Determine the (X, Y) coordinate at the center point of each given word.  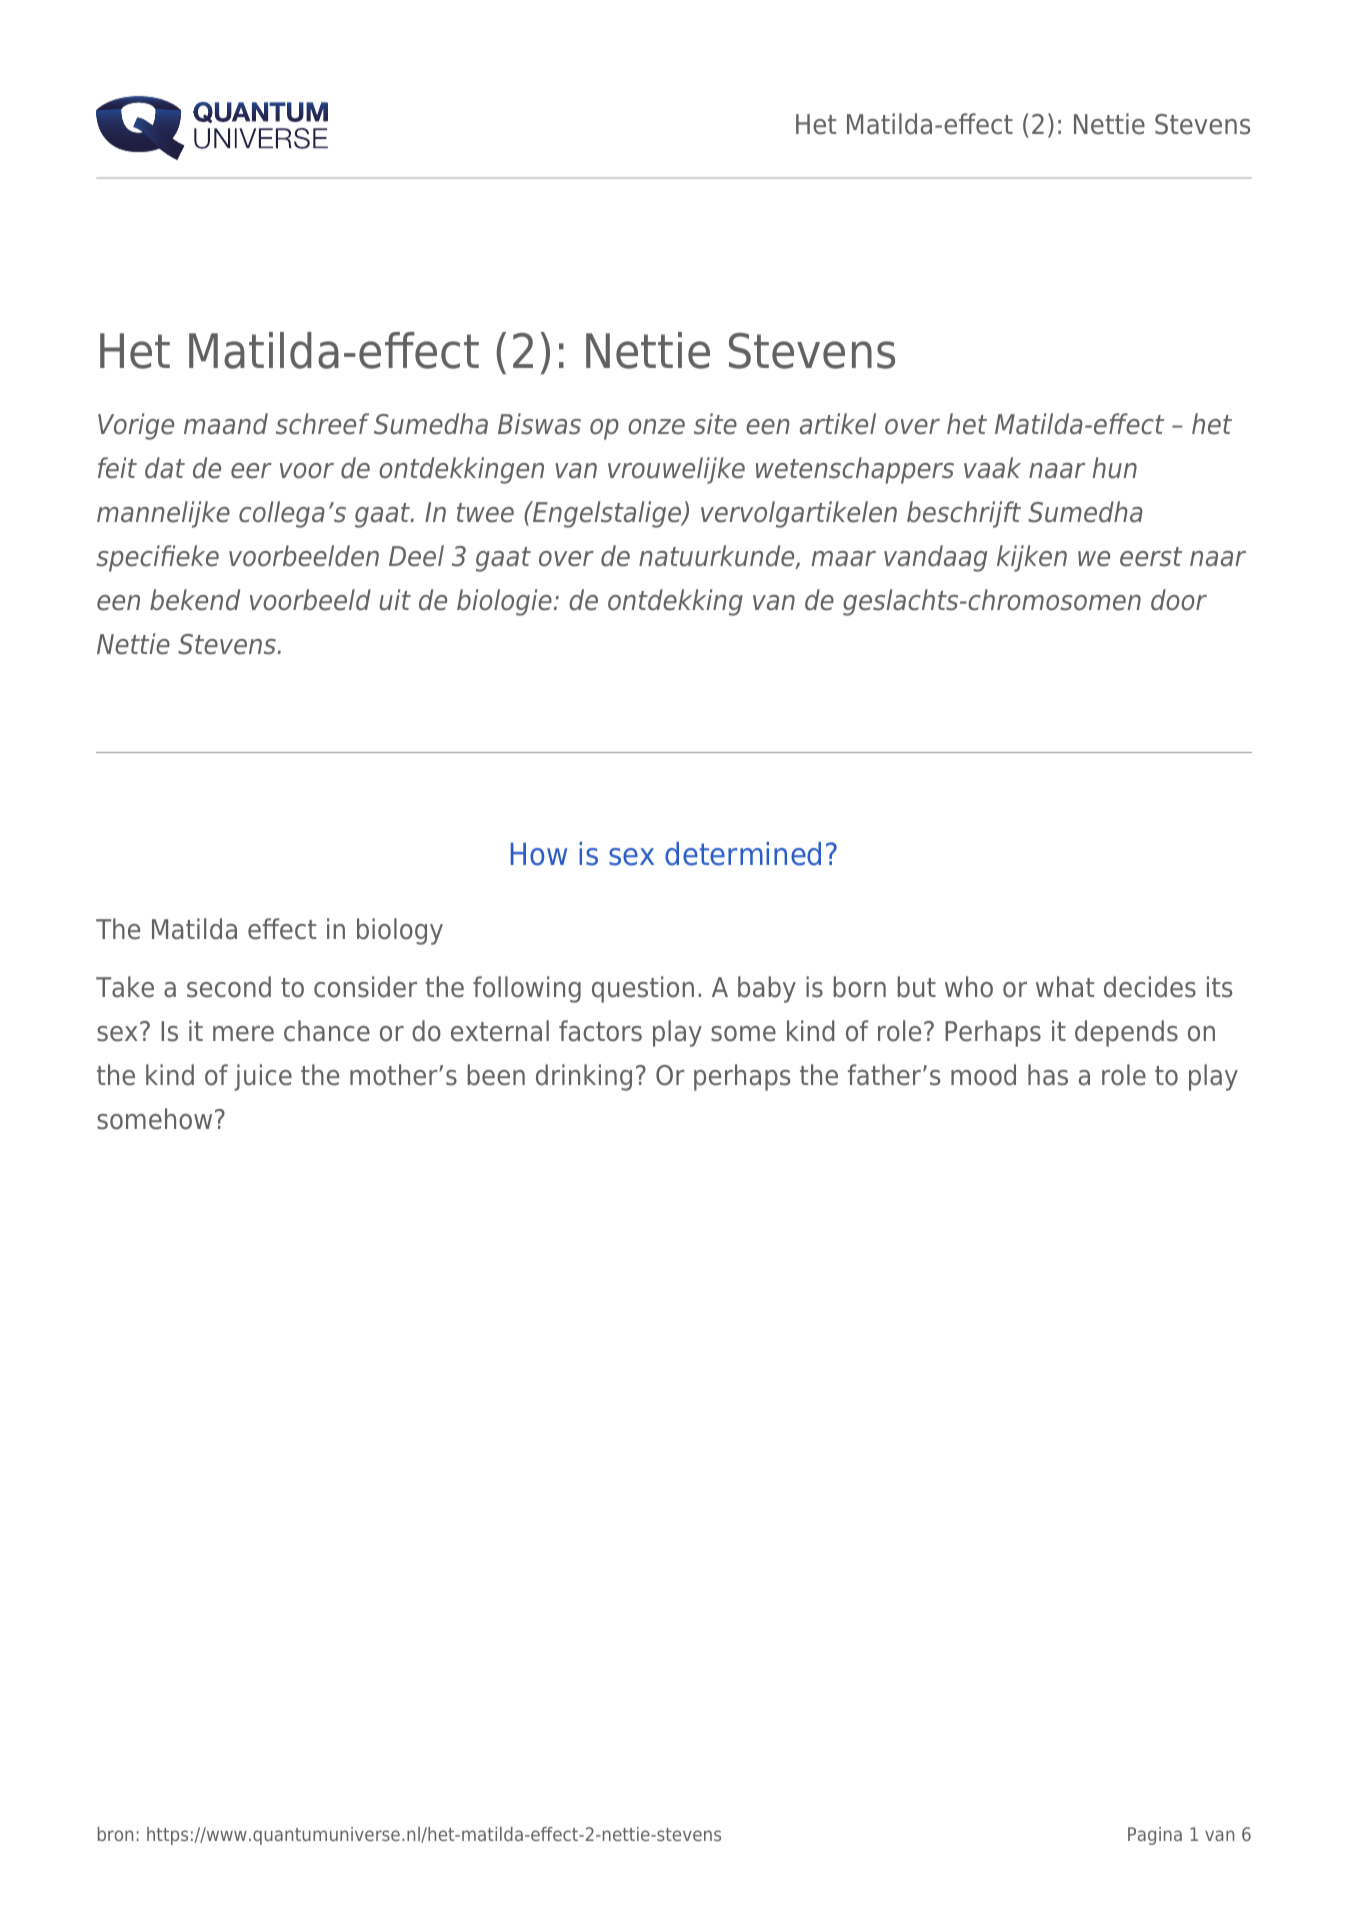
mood (983, 1075)
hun (1114, 468)
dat (165, 468)
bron (115, 1834)
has (1048, 1075)
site (715, 424)
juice (263, 1077)
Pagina (1155, 1836)
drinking (584, 1077)
